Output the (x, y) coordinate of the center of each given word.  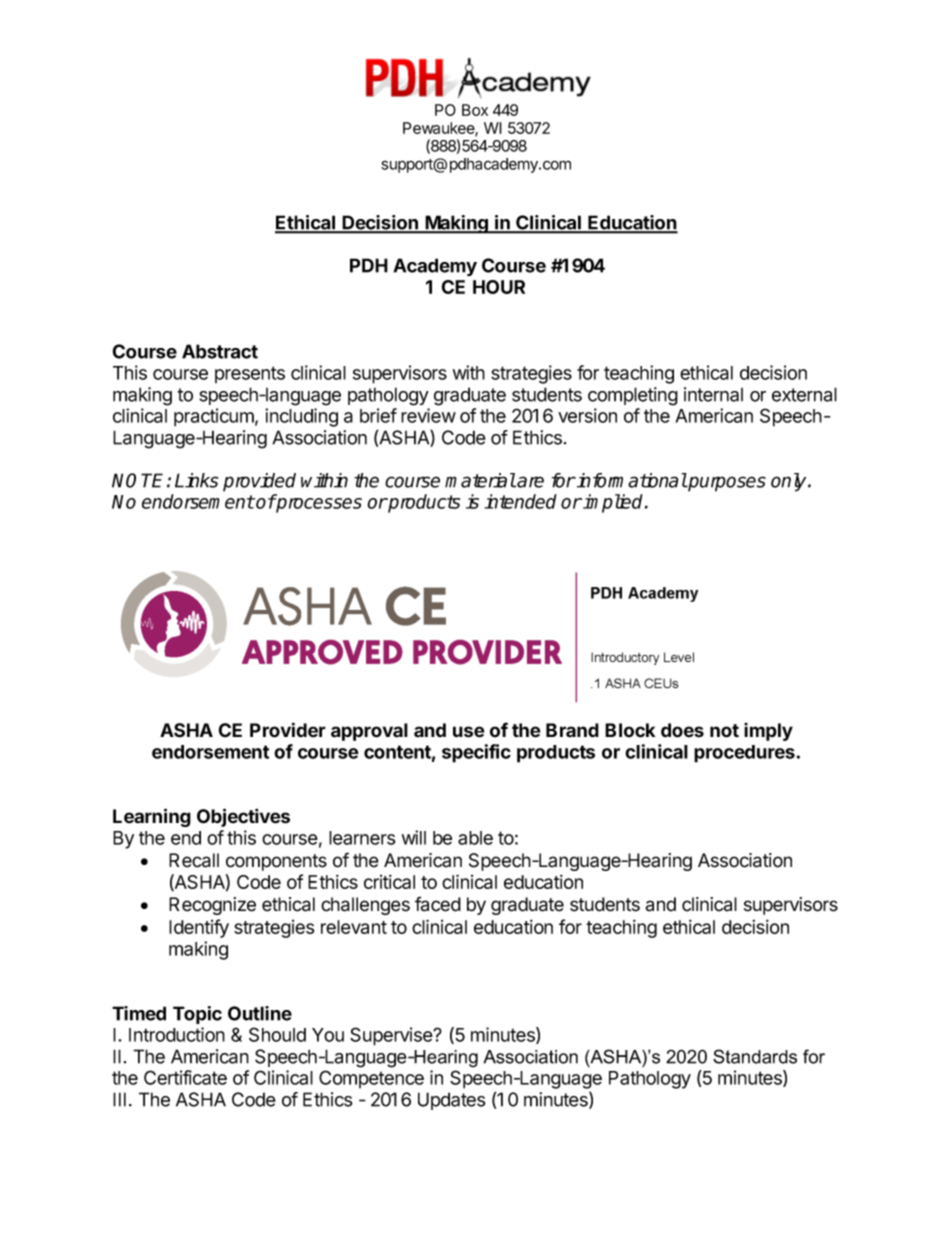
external (804, 394)
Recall (194, 860)
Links (196, 480)
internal (713, 394)
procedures (744, 754)
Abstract (220, 351)
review (428, 415)
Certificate (185, 1077)
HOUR (499, 287)
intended (521, 501)
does (682, 730)
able (475, 838)
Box (475, 110)
